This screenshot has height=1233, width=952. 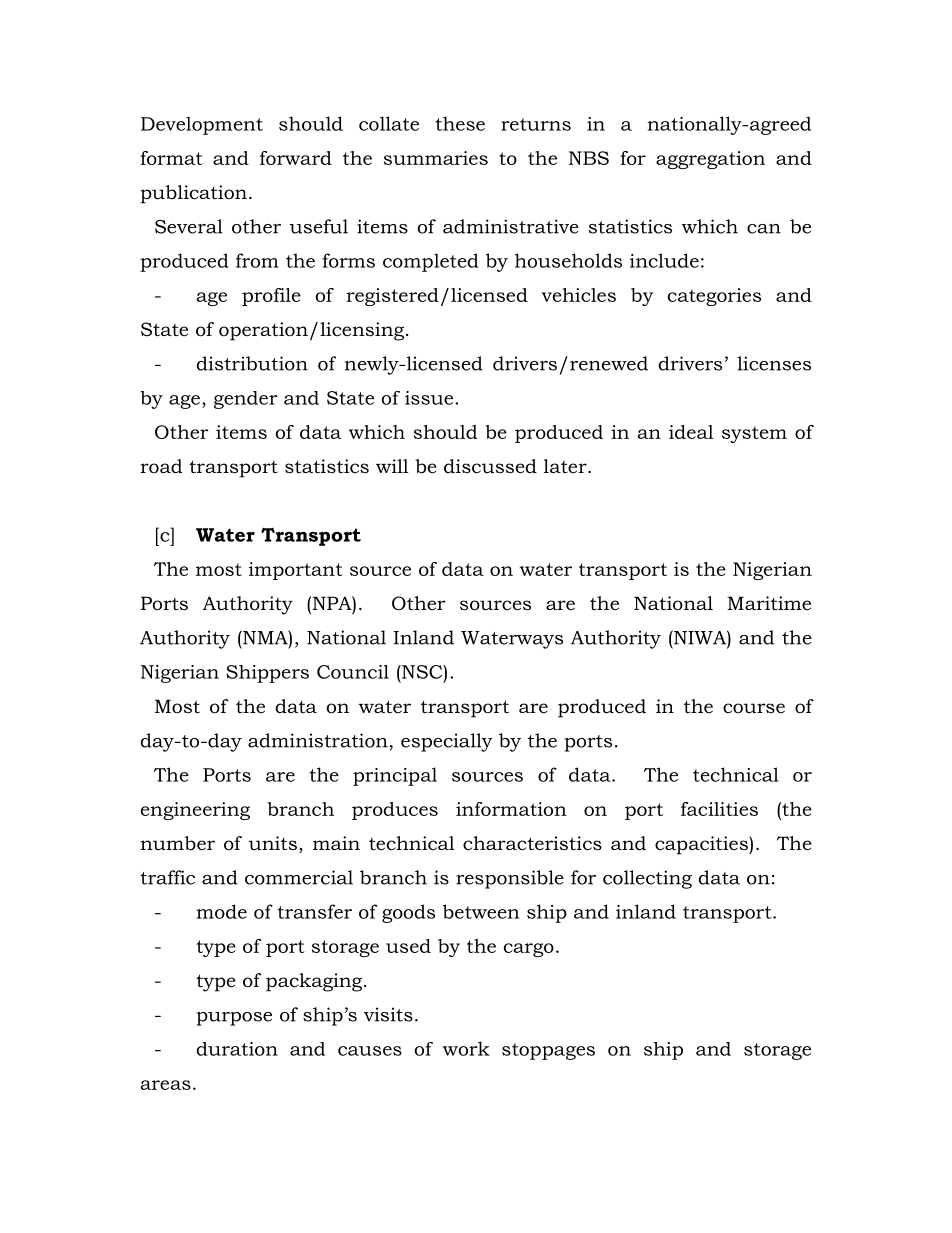 I want to click on characteristics, so click(x=532, y=843).
